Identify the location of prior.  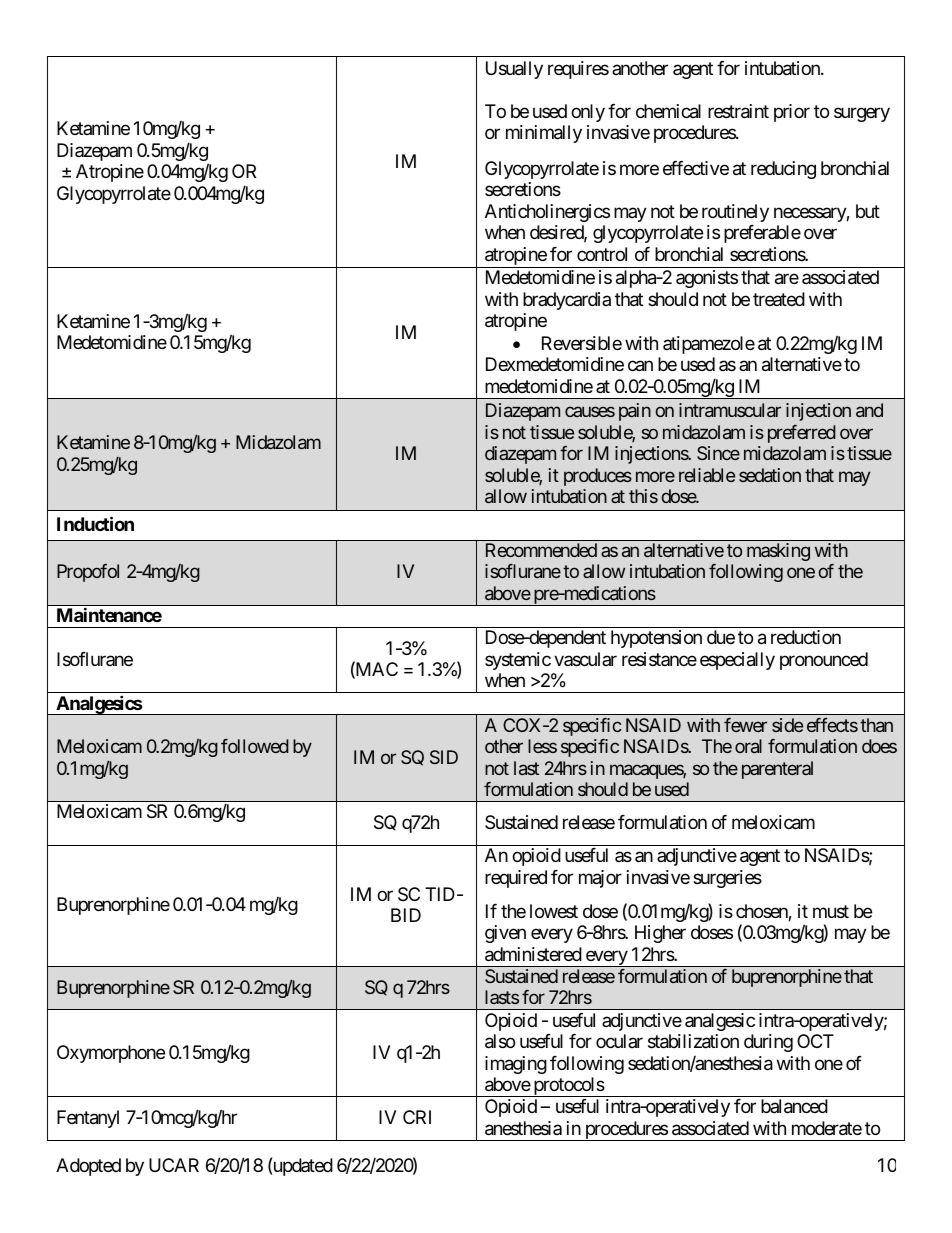
(792, 113).
